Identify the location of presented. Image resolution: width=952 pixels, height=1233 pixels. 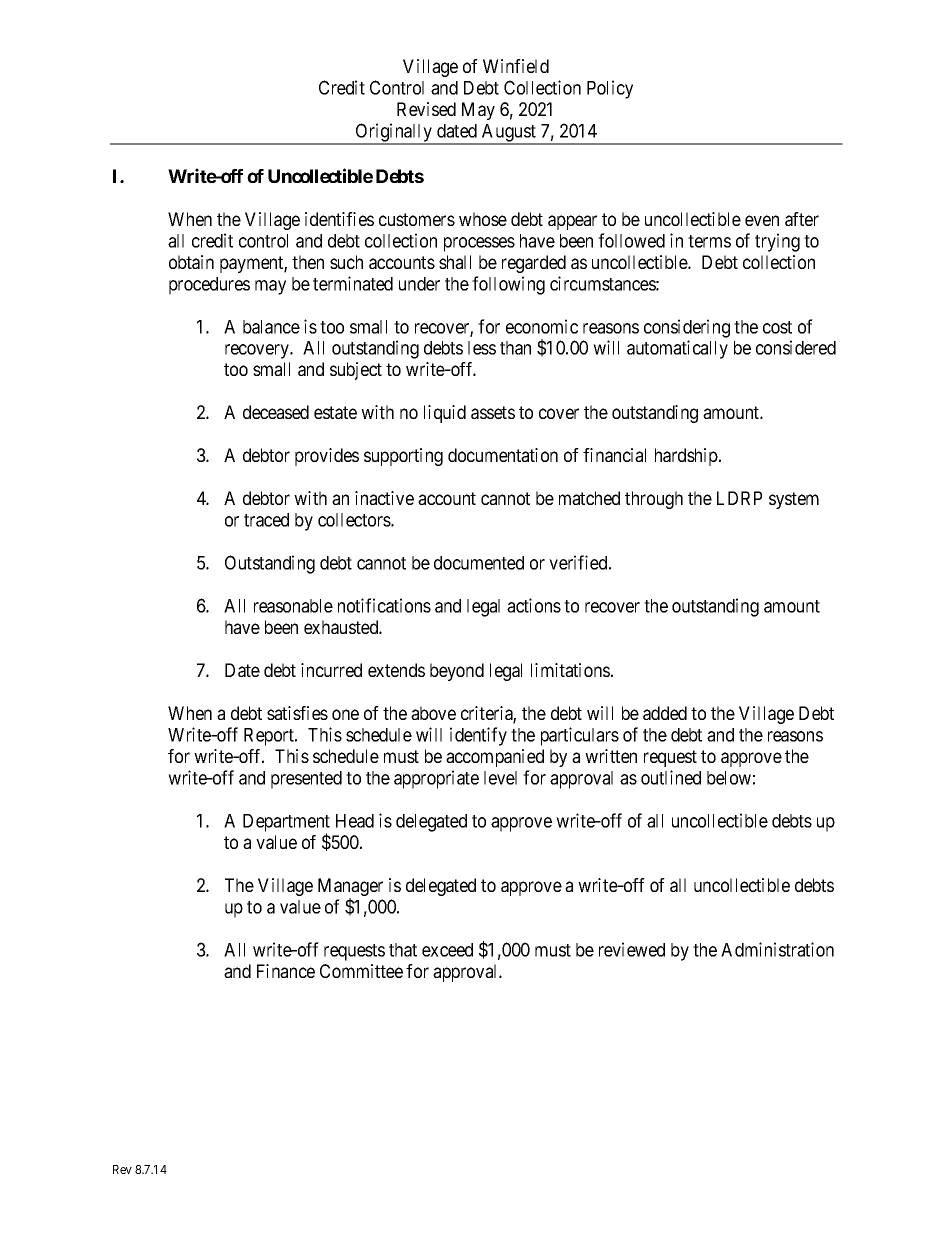
(306, 780).
